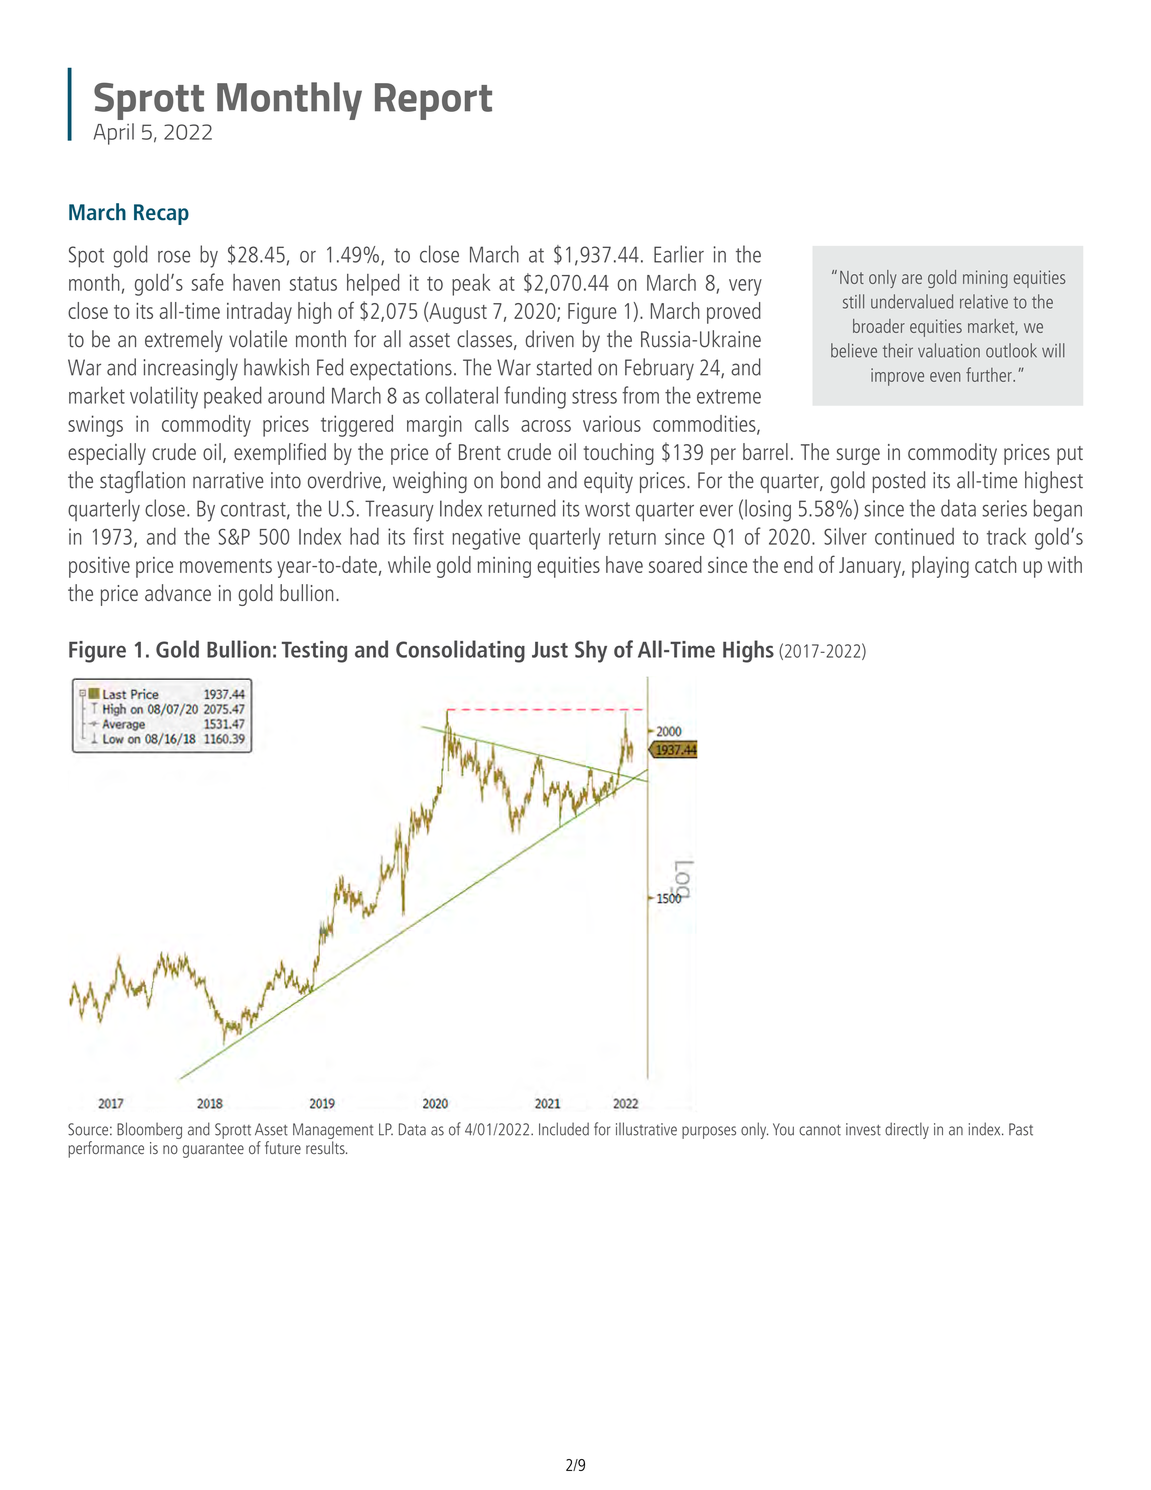 This image has height=1490, width=1151. I want to click on Bloomberg, so click(149, 1130).
